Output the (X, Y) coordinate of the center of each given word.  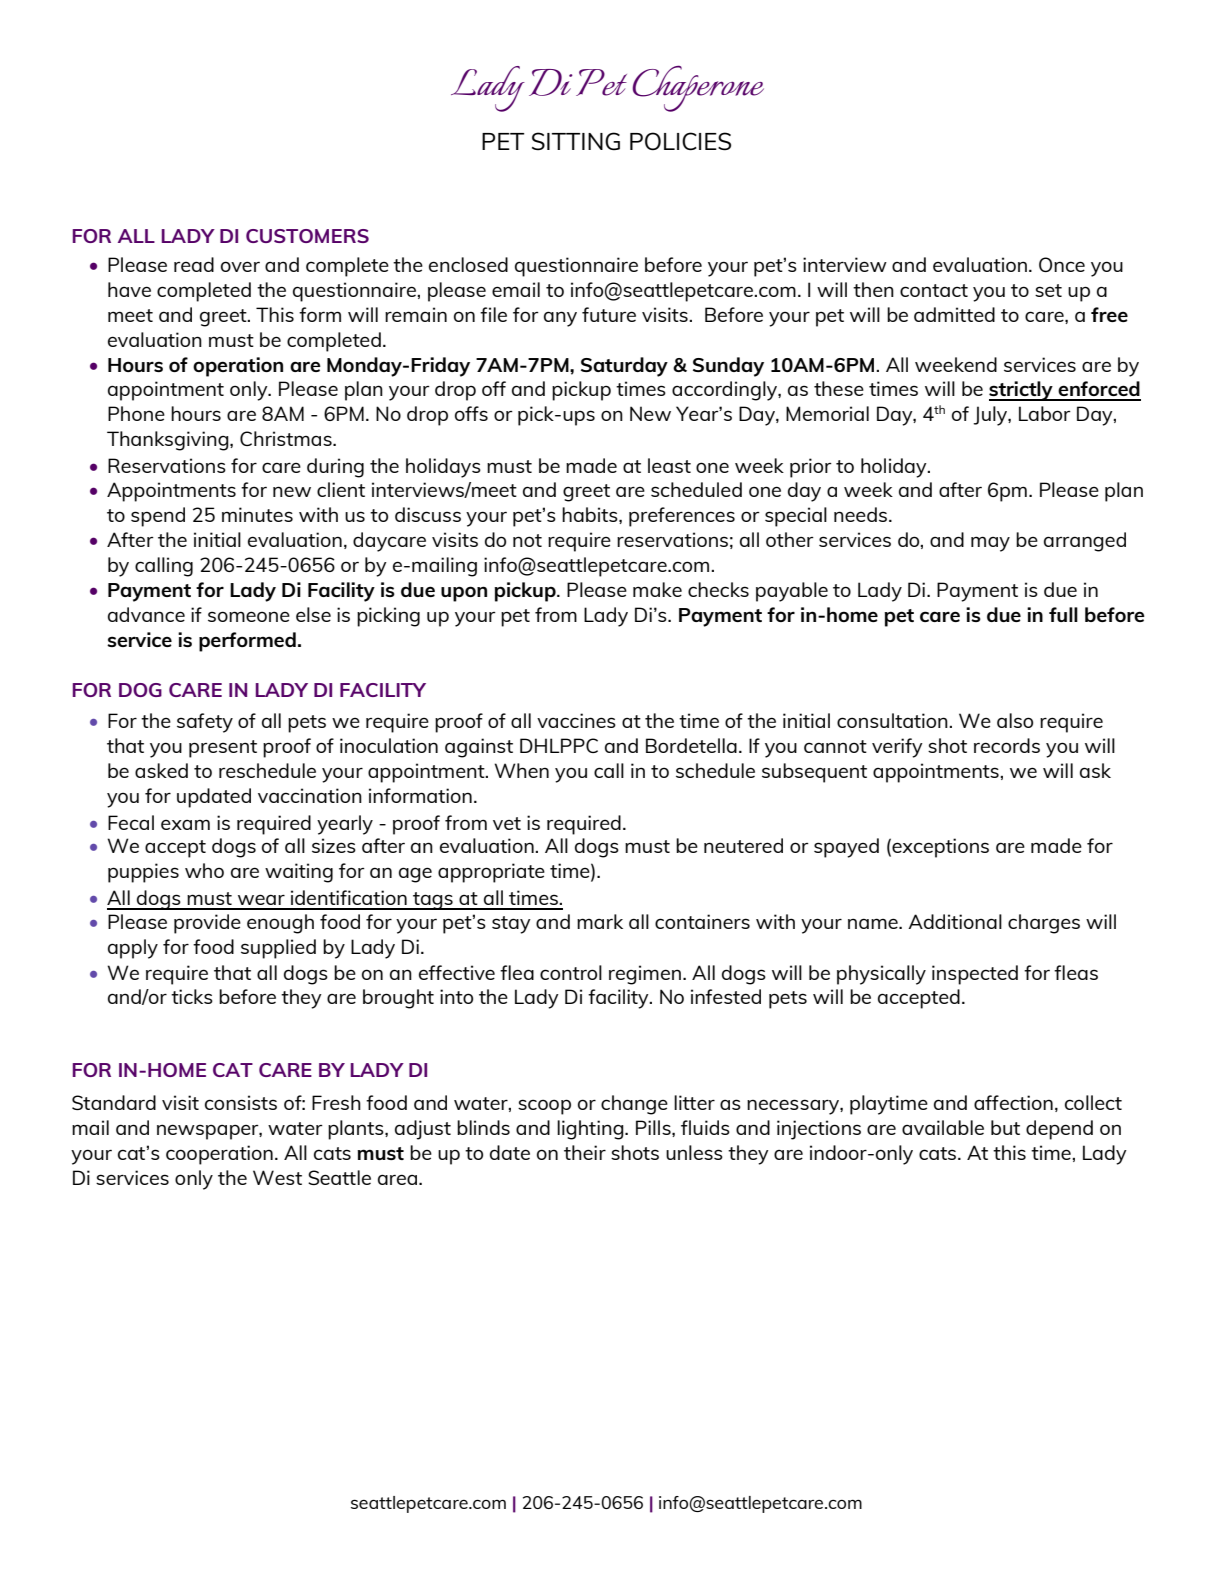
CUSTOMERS (307, 236)
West (277, 1177)
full (1063, 614)
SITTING (576, 141)
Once (1062, 264)
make (657, 589)
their (585, 1152)
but (1005, 1127)
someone (249, 616)
